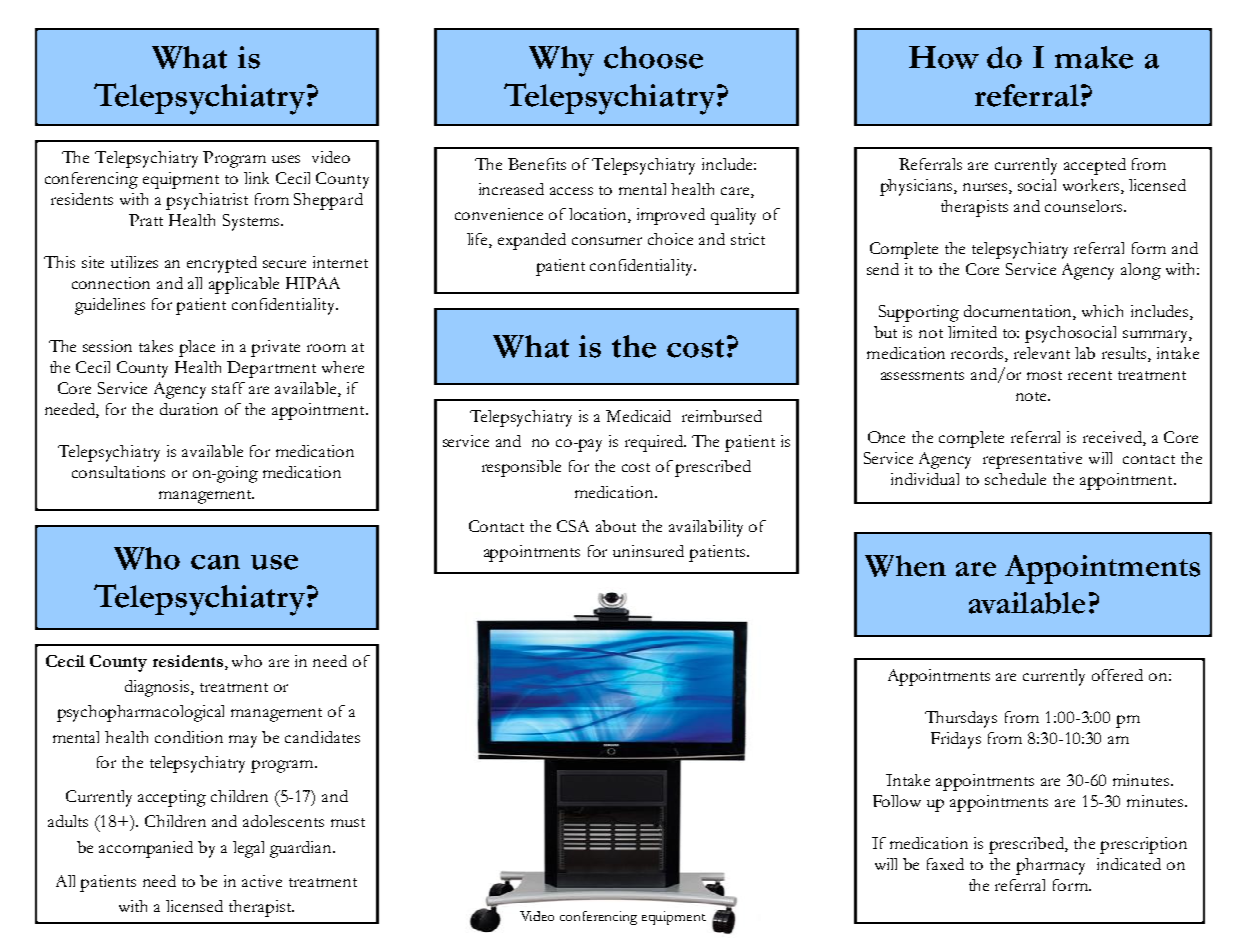 The height and width of the screenshot is (952, 1233). Describe the element at coordinates (222, 264) in the screenshot. I see `encrypted` at that location.
